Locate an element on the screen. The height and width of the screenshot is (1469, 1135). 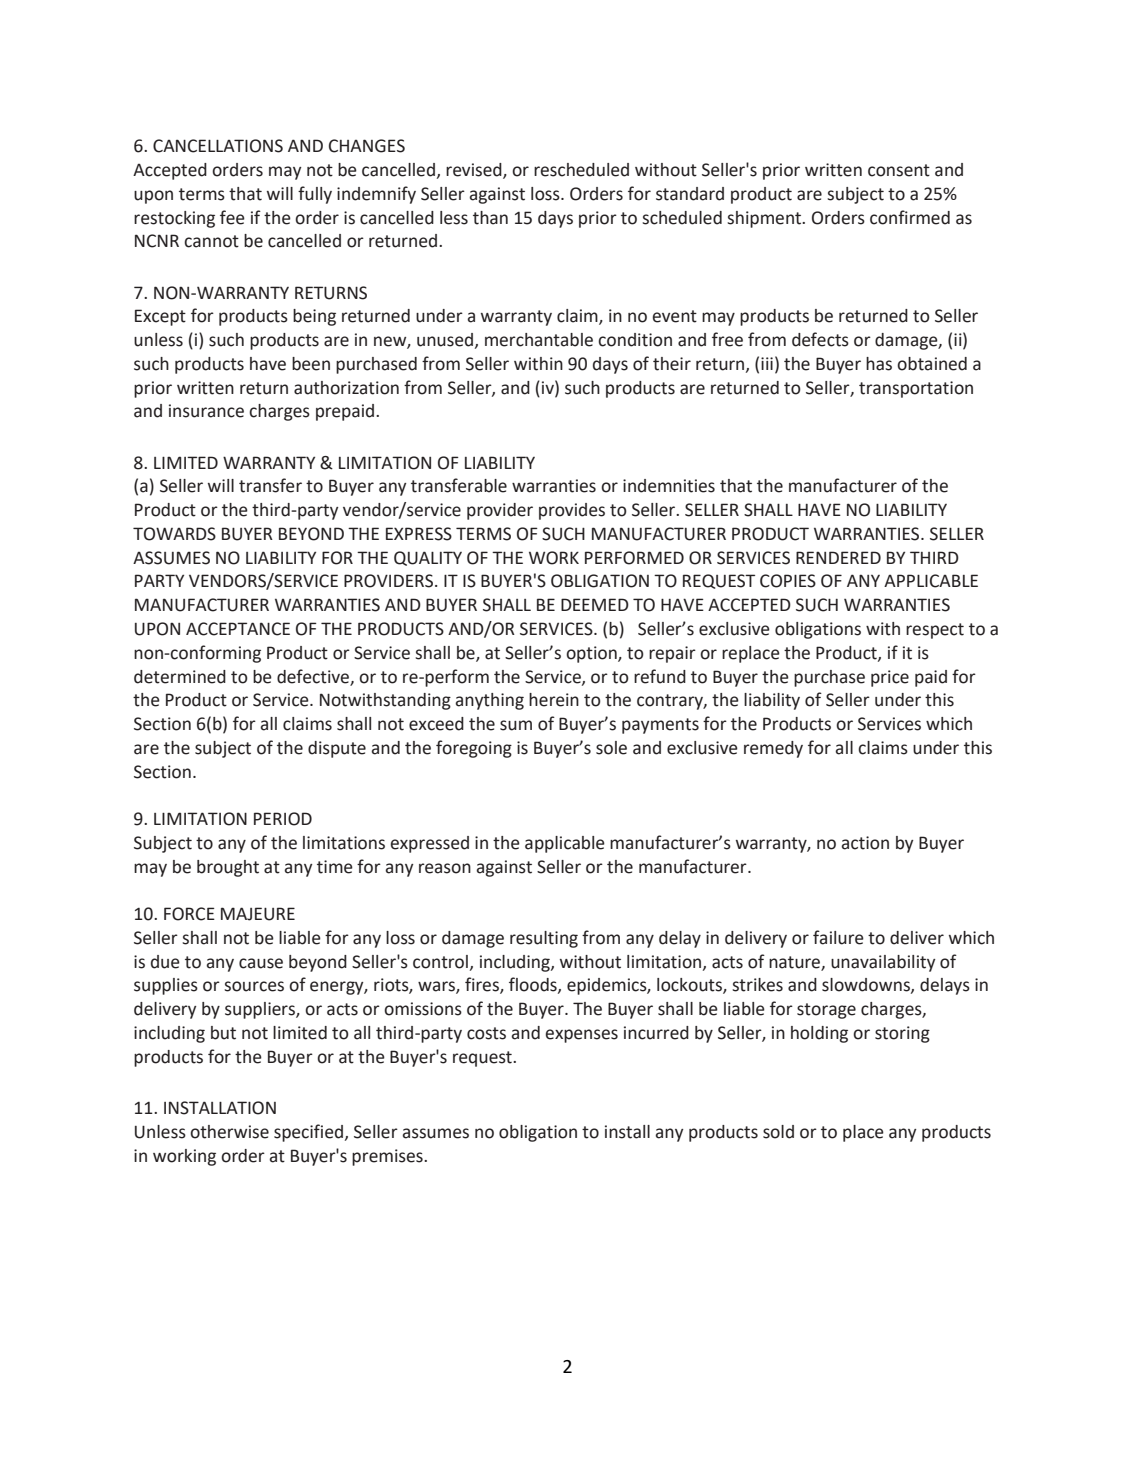
expenses is located at coordinates (582, 1036).
